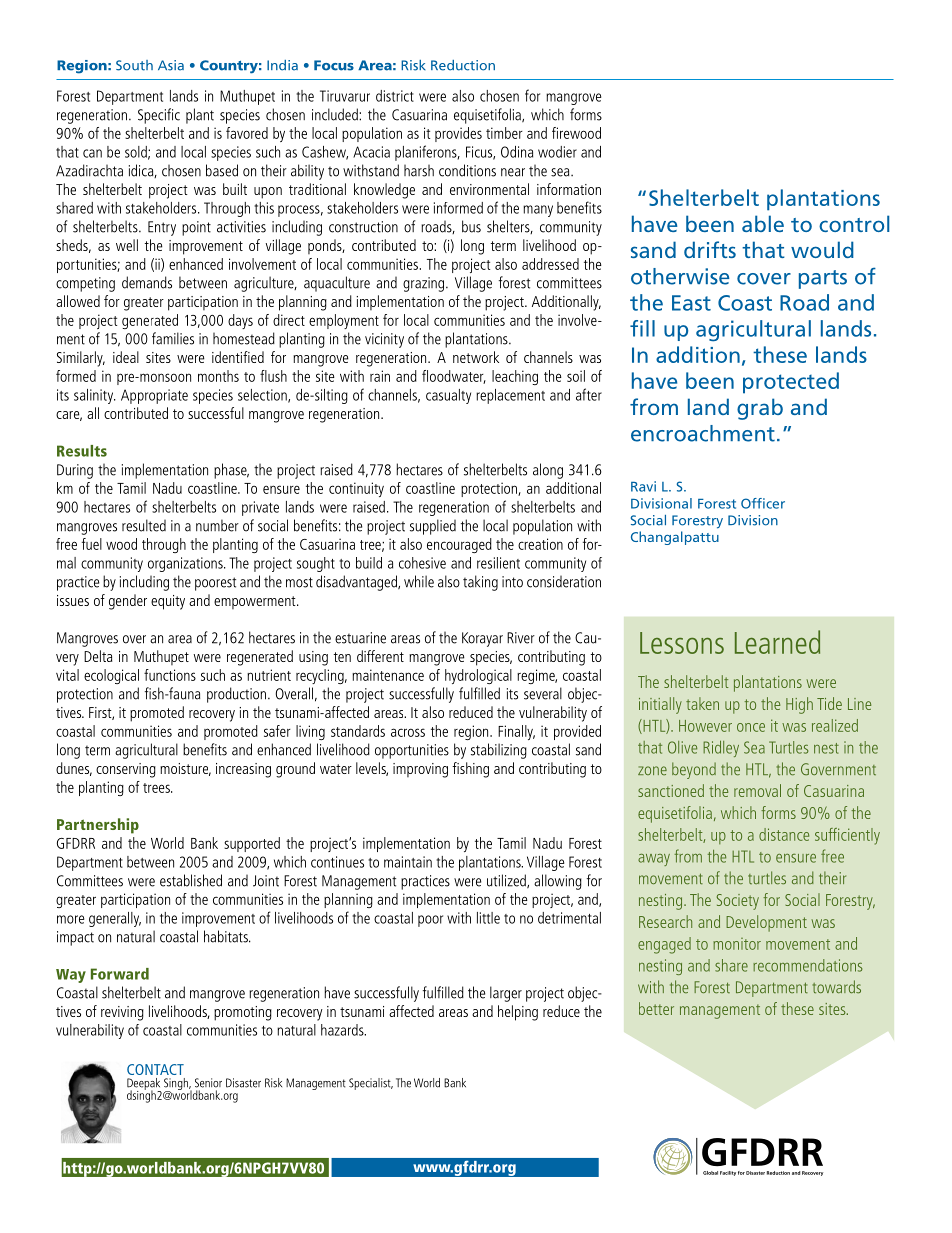 The width and height of the screenshot is (952, 1233). I want to click on taking, so click(480, 583).
